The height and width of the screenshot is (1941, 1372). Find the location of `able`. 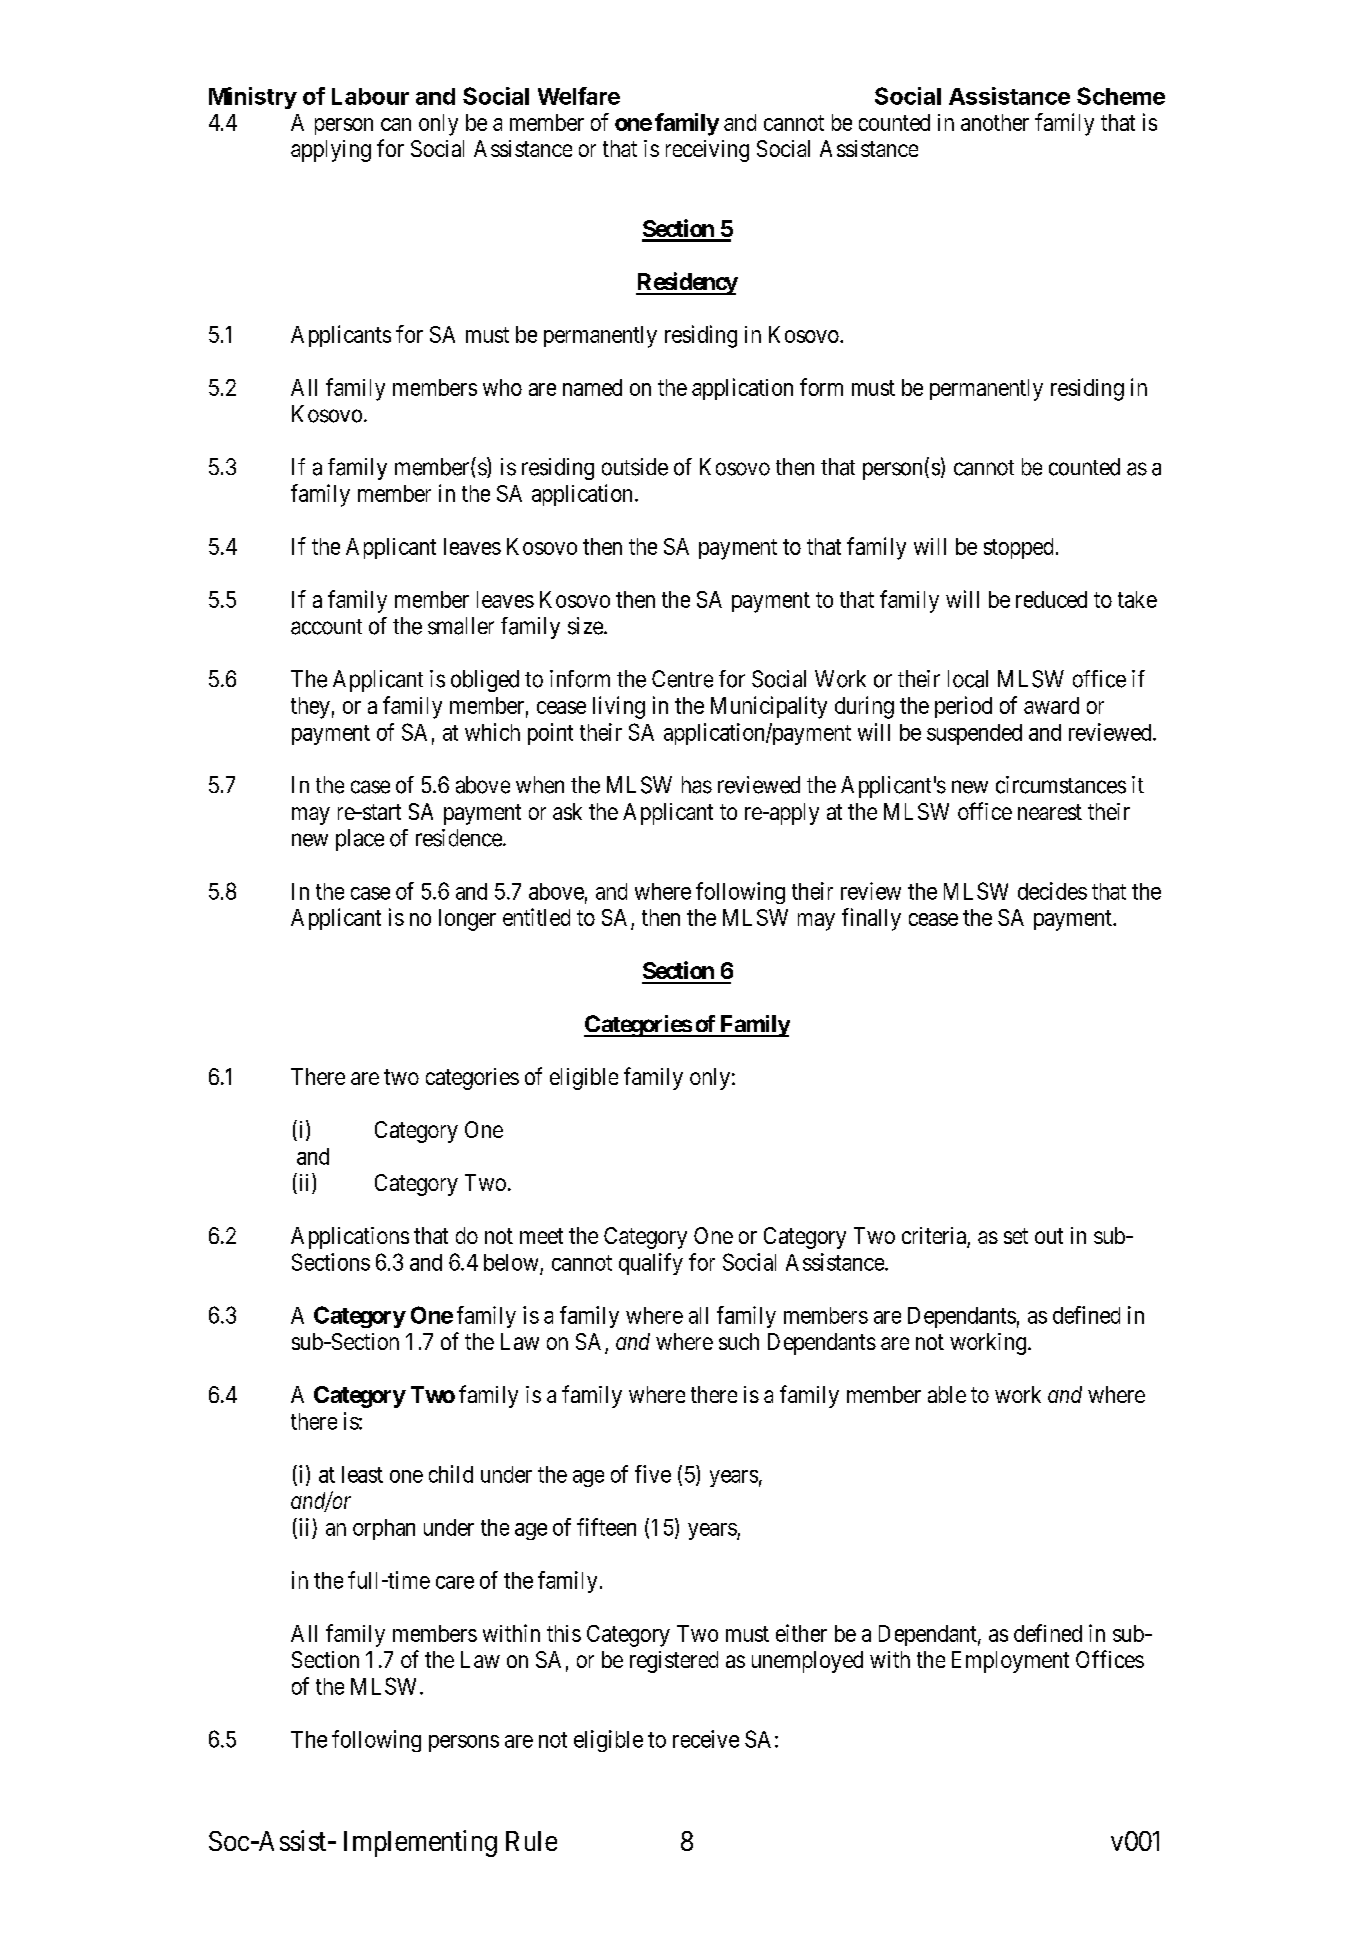

able is located at coordinates (947, 1394).
